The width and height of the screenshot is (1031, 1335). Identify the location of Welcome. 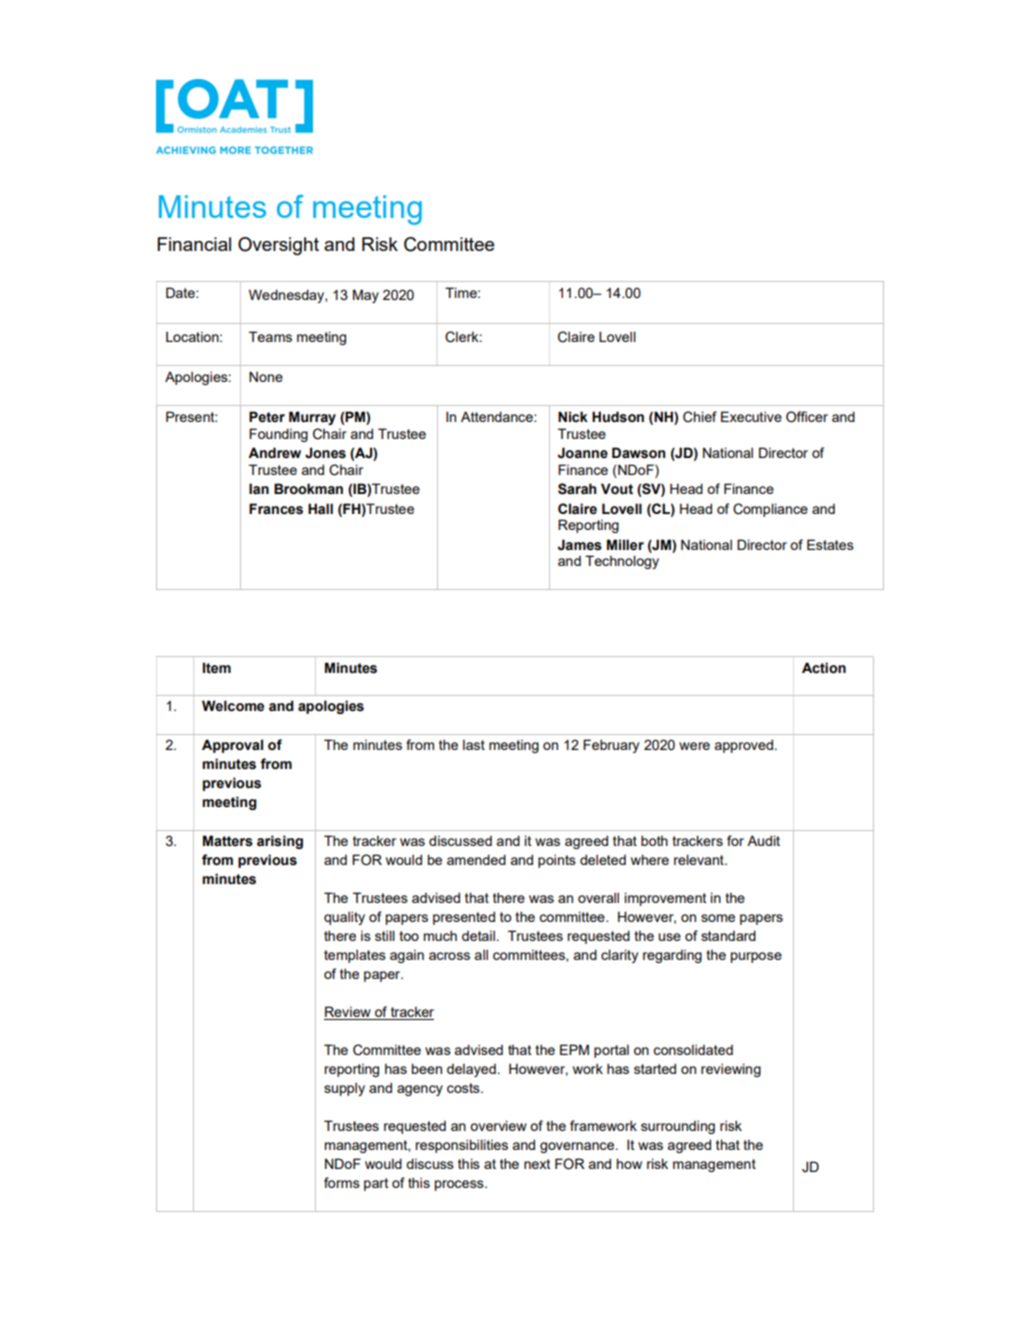
(233, 706).
